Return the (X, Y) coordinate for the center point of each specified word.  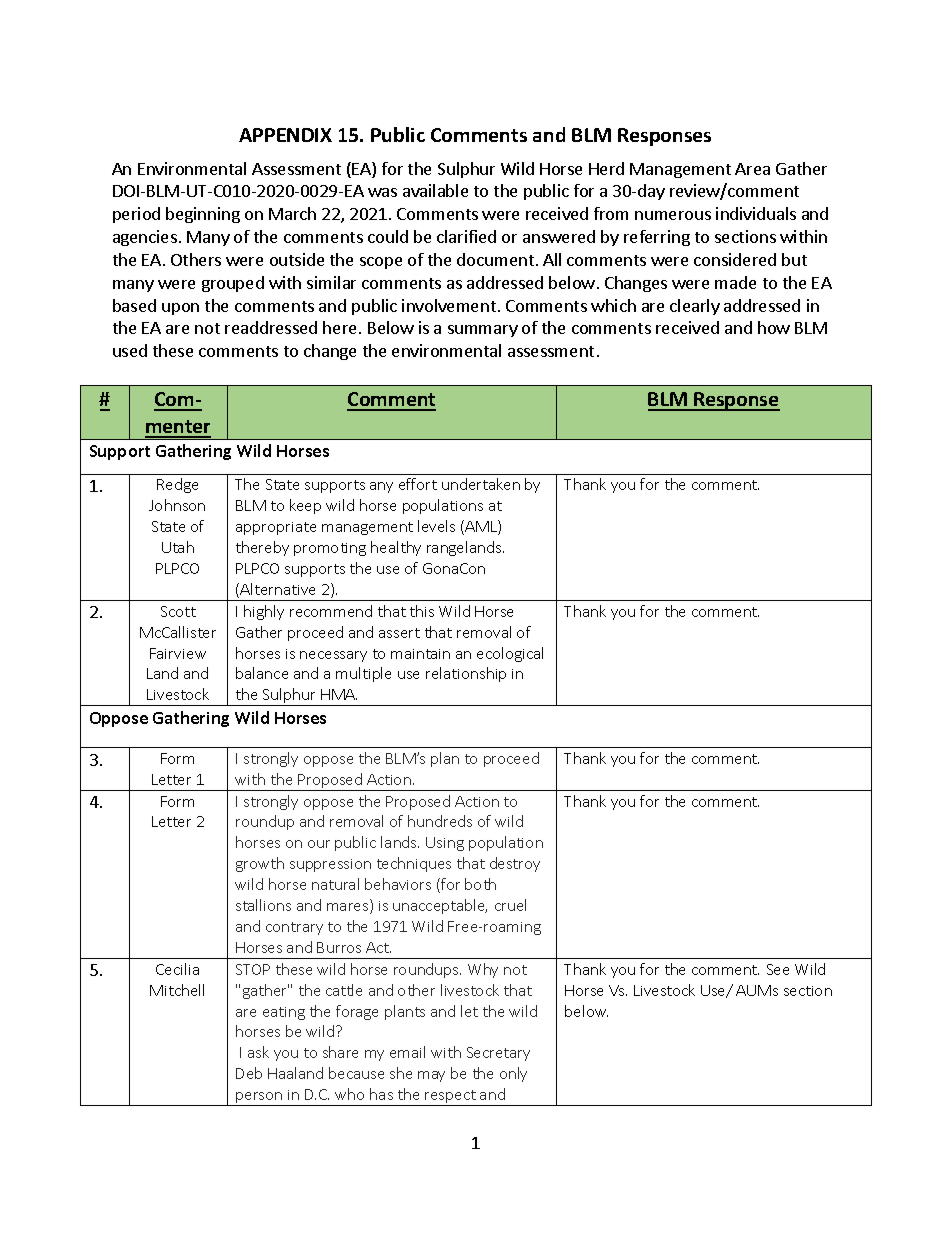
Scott (178, 611)
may (431, 1076)
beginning (203, 215)
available (435, 190)
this (422, 611)
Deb (249, 1073)
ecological (510, 654)
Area (752, 169)
